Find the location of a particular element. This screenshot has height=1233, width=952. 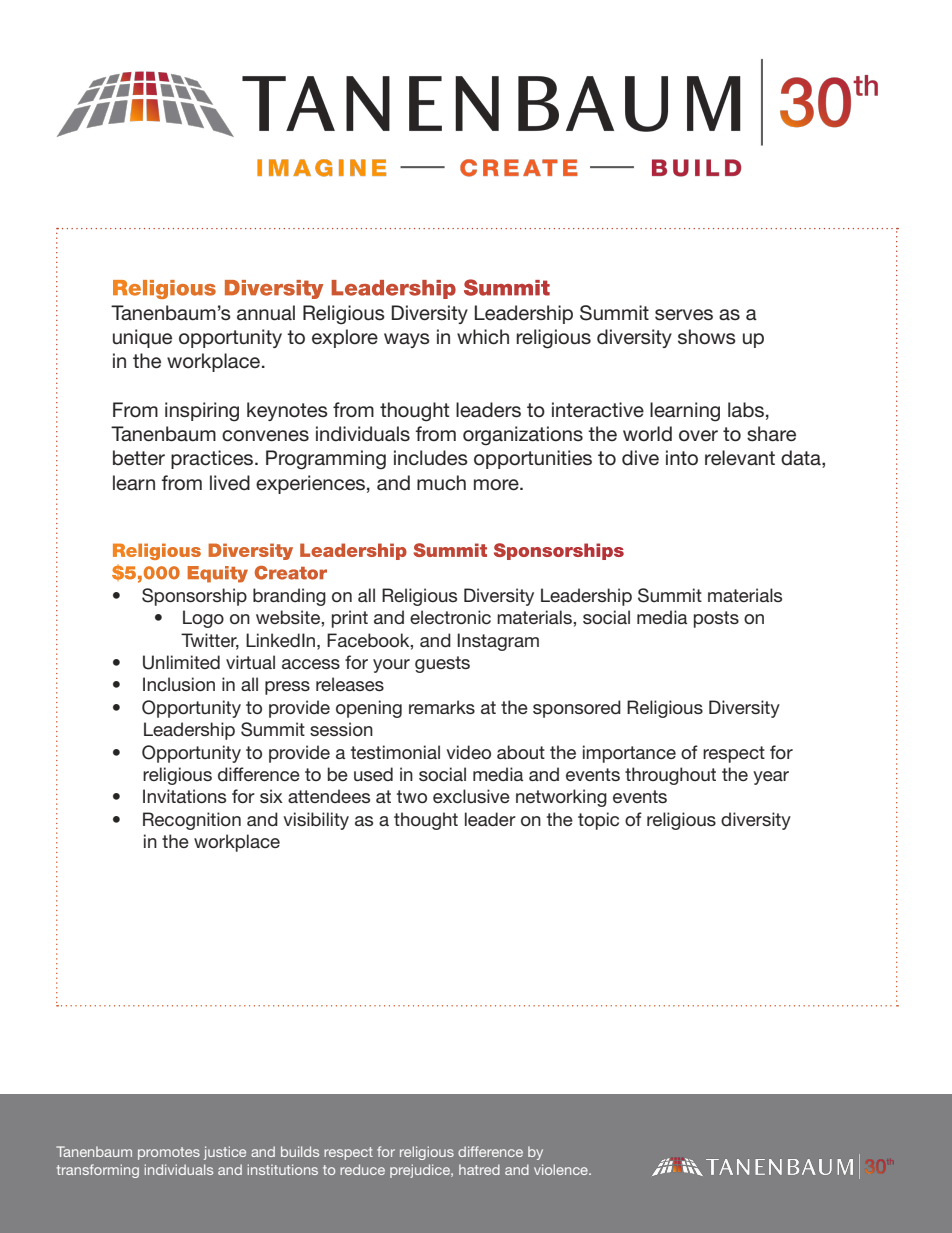

Equity is located at coordinates (218, 574).
